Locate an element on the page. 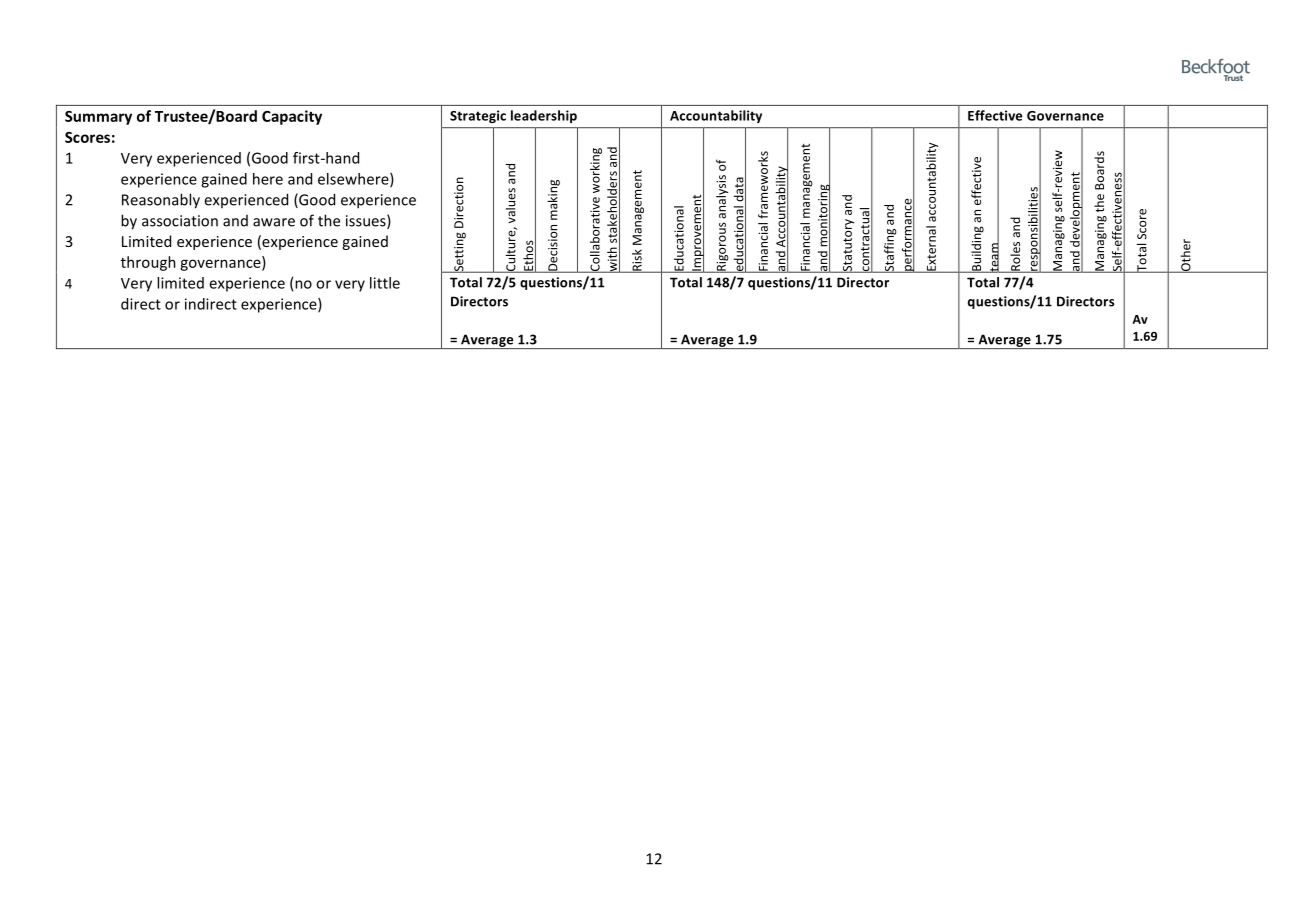 The image size is (1308, 924). little is located at coordinates (385, 283).
